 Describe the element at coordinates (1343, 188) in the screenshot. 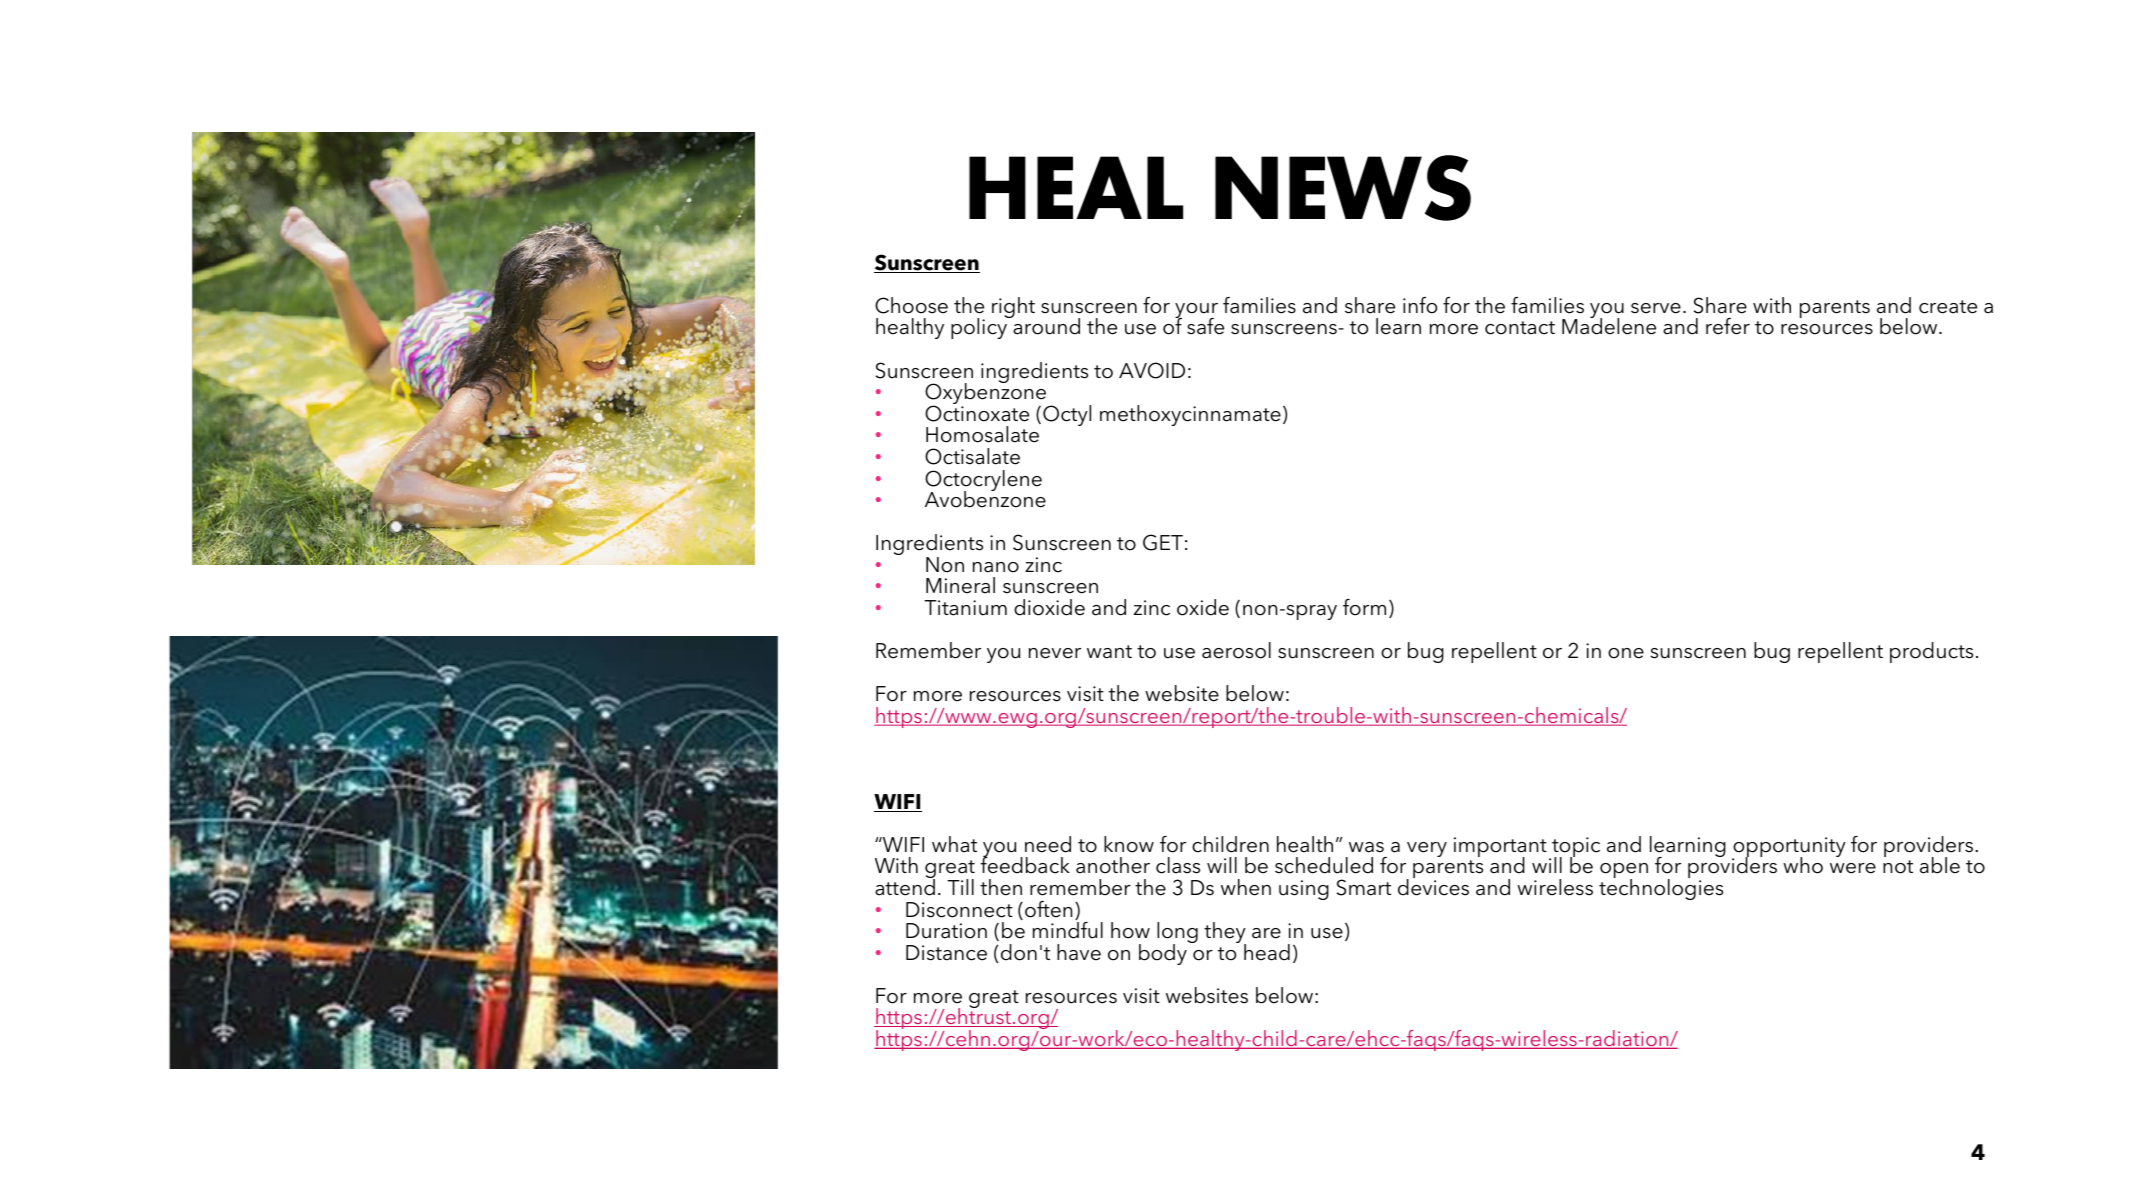

I see `NEWS` at that location.
